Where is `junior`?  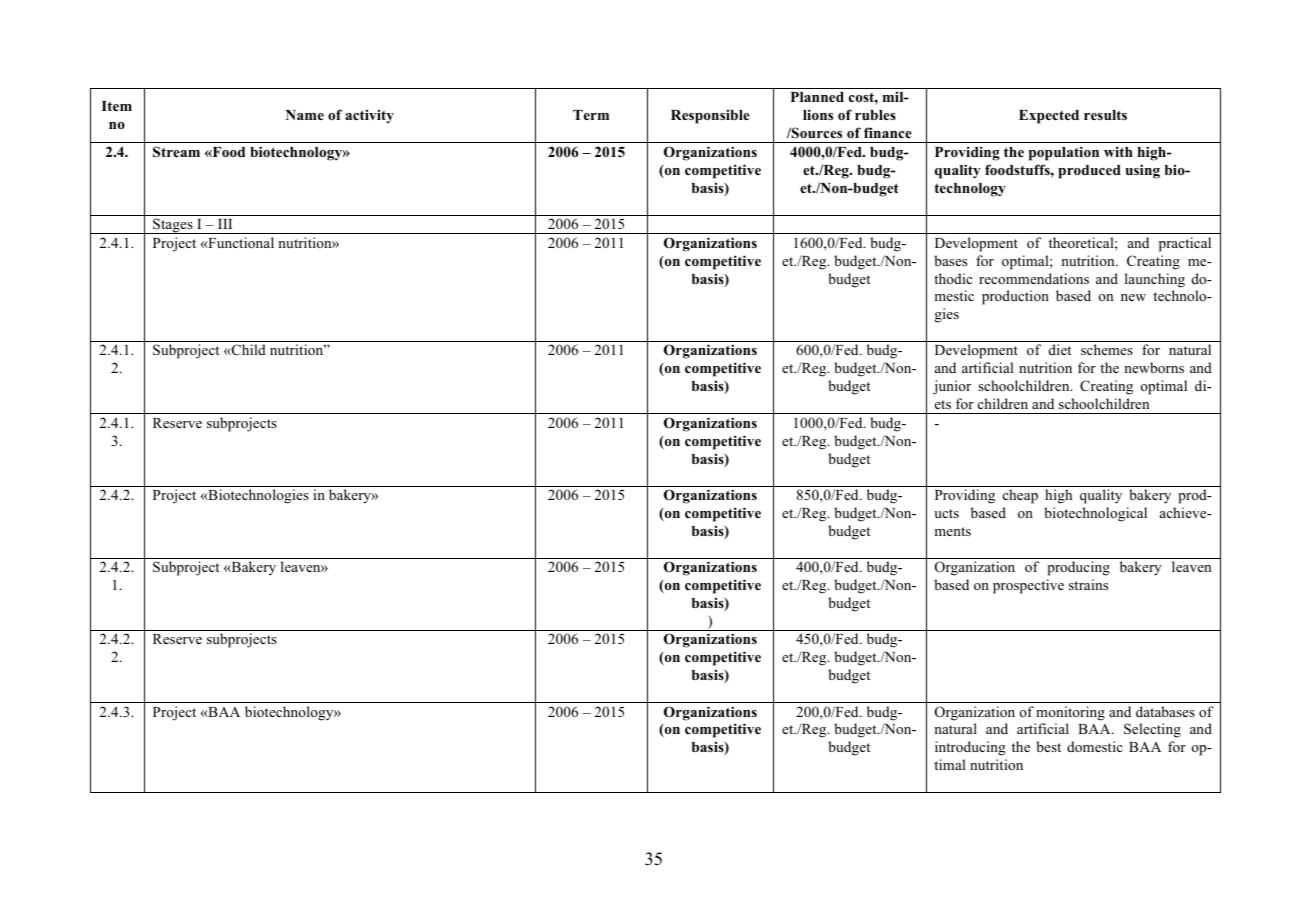 junior is located at coordinates (952, 387).
